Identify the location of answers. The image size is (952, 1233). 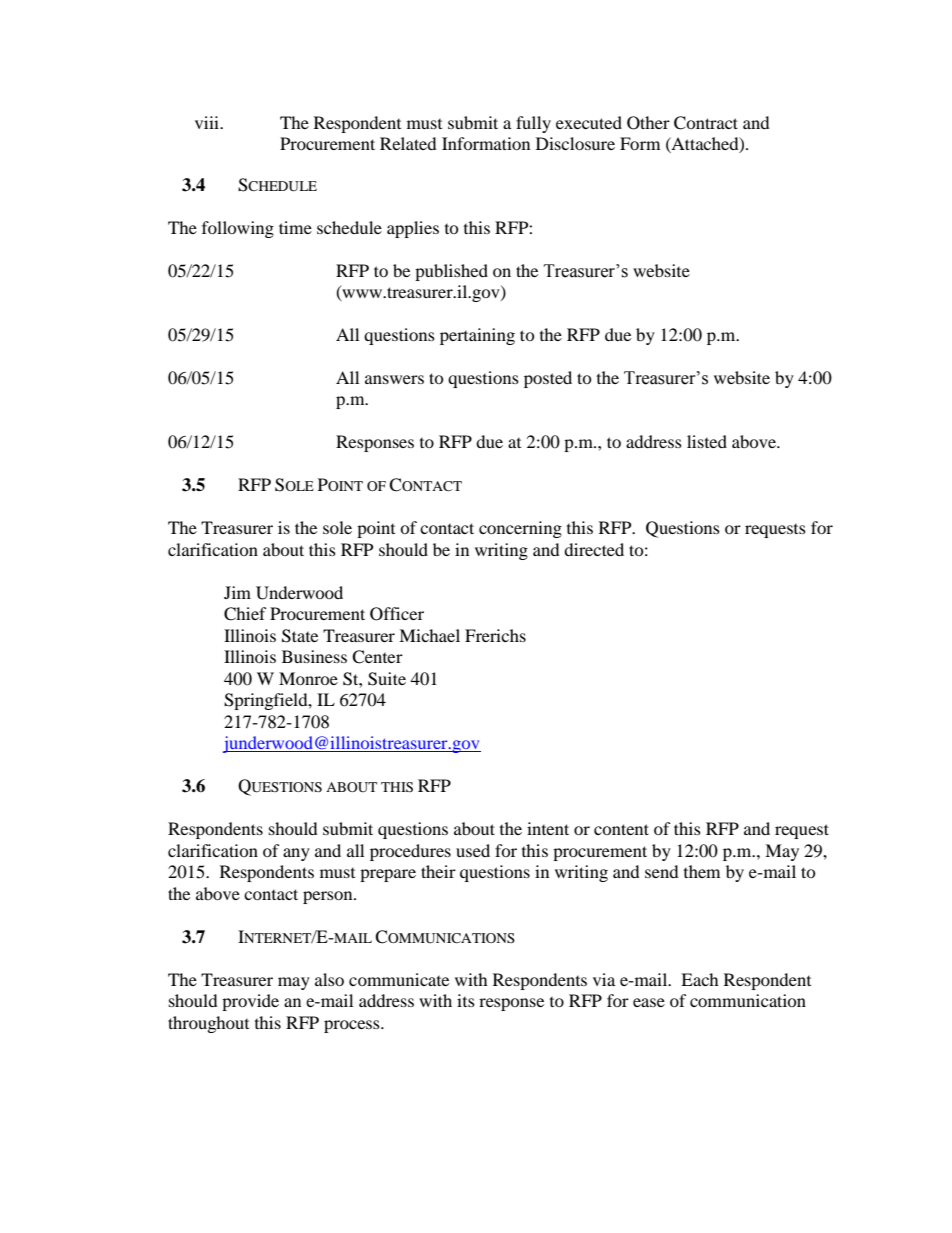
(394, 379).
